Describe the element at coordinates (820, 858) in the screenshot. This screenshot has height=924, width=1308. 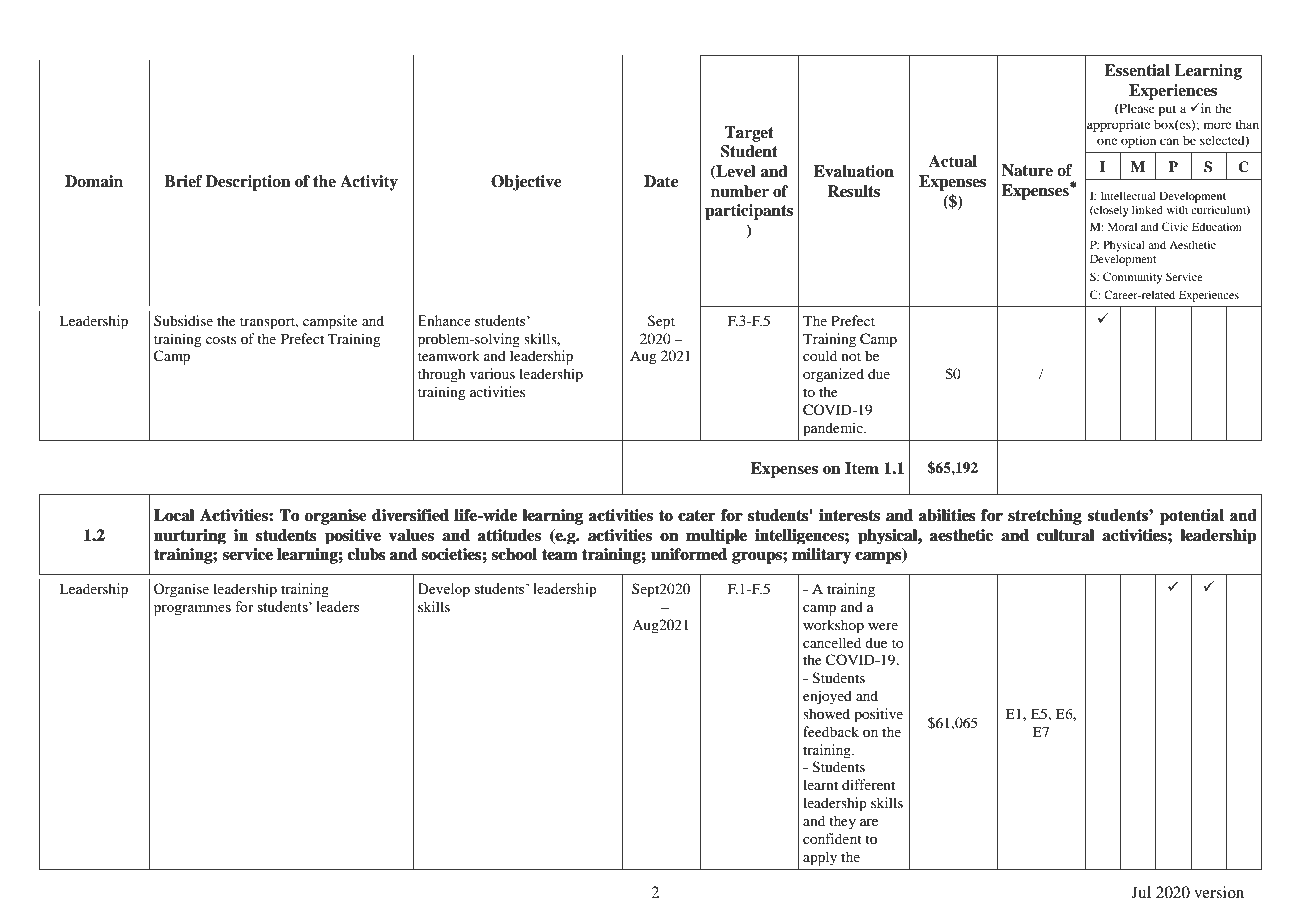
I see `apply` at that location.
